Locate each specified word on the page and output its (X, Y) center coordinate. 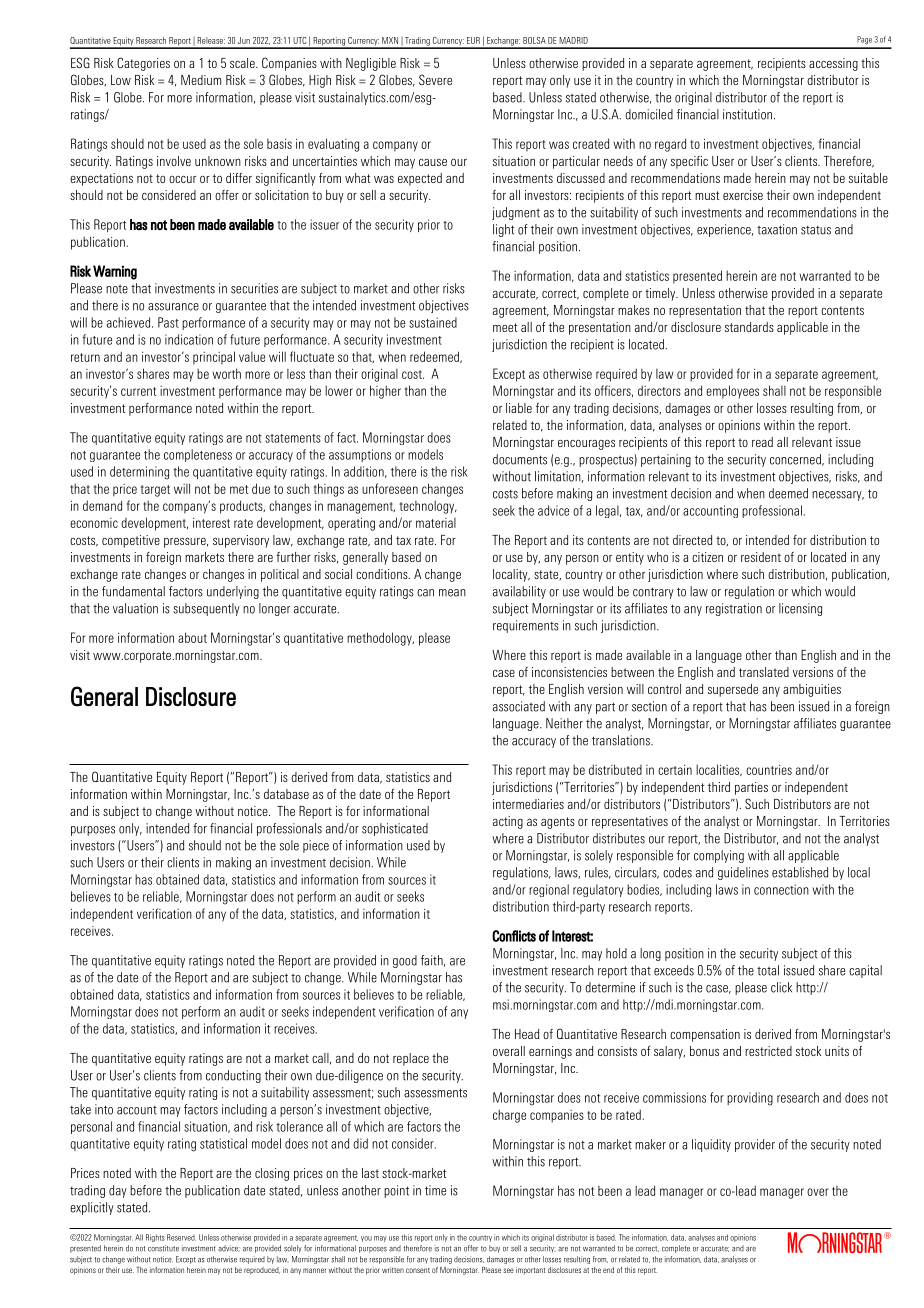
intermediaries (528, 804)
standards (749, 327)
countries (769, 770)
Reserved (181, 1237)
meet (505, 327)
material (436, 523)
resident (761, 557)
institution (749, 114)
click (781, 987)
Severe (435, 79)
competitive (131, 541)
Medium (201, 80)
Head (527, 1034)
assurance (173, 307)
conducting (233, 1076)
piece (316, 846)
